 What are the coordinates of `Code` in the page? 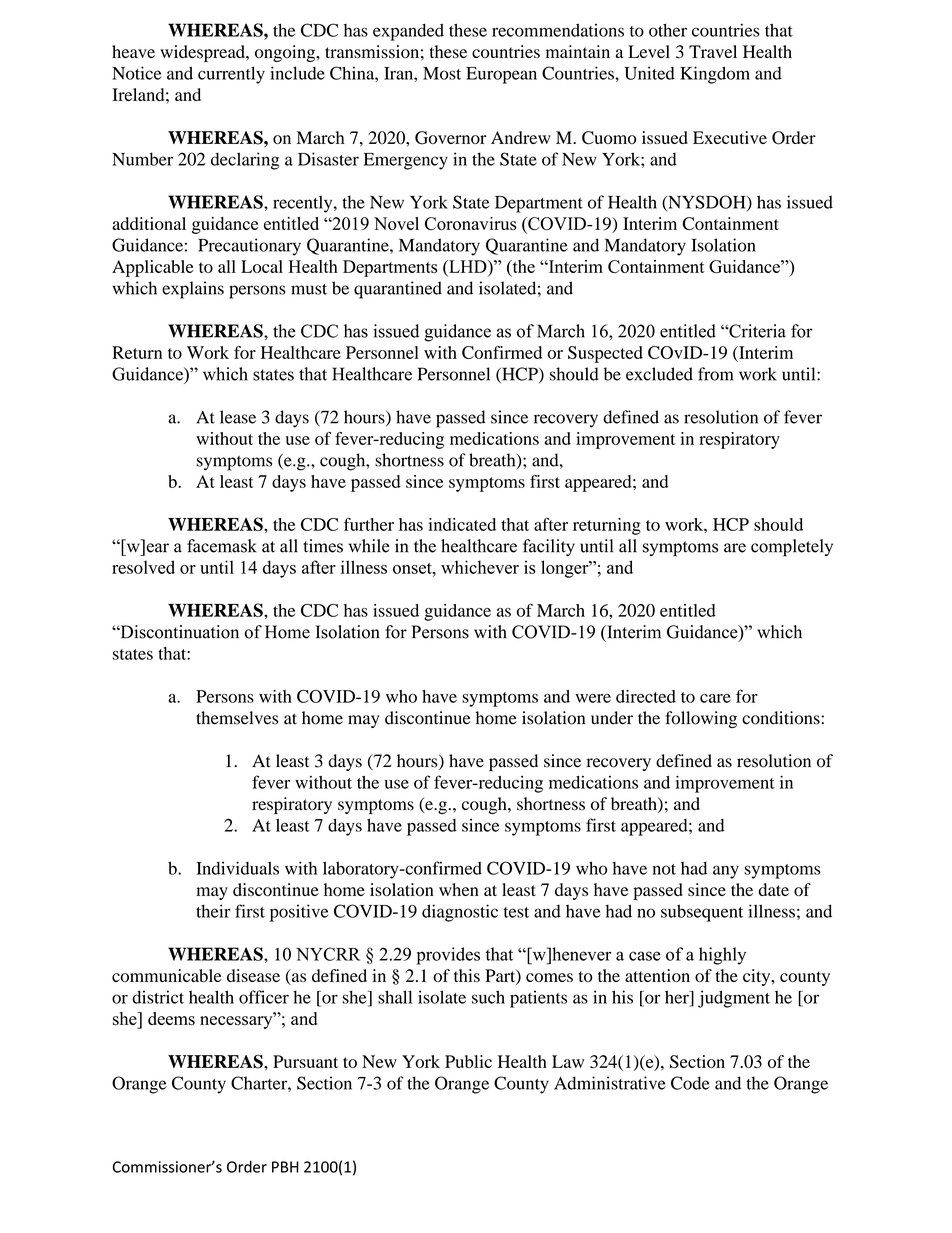 It's located at (690, 1083).
